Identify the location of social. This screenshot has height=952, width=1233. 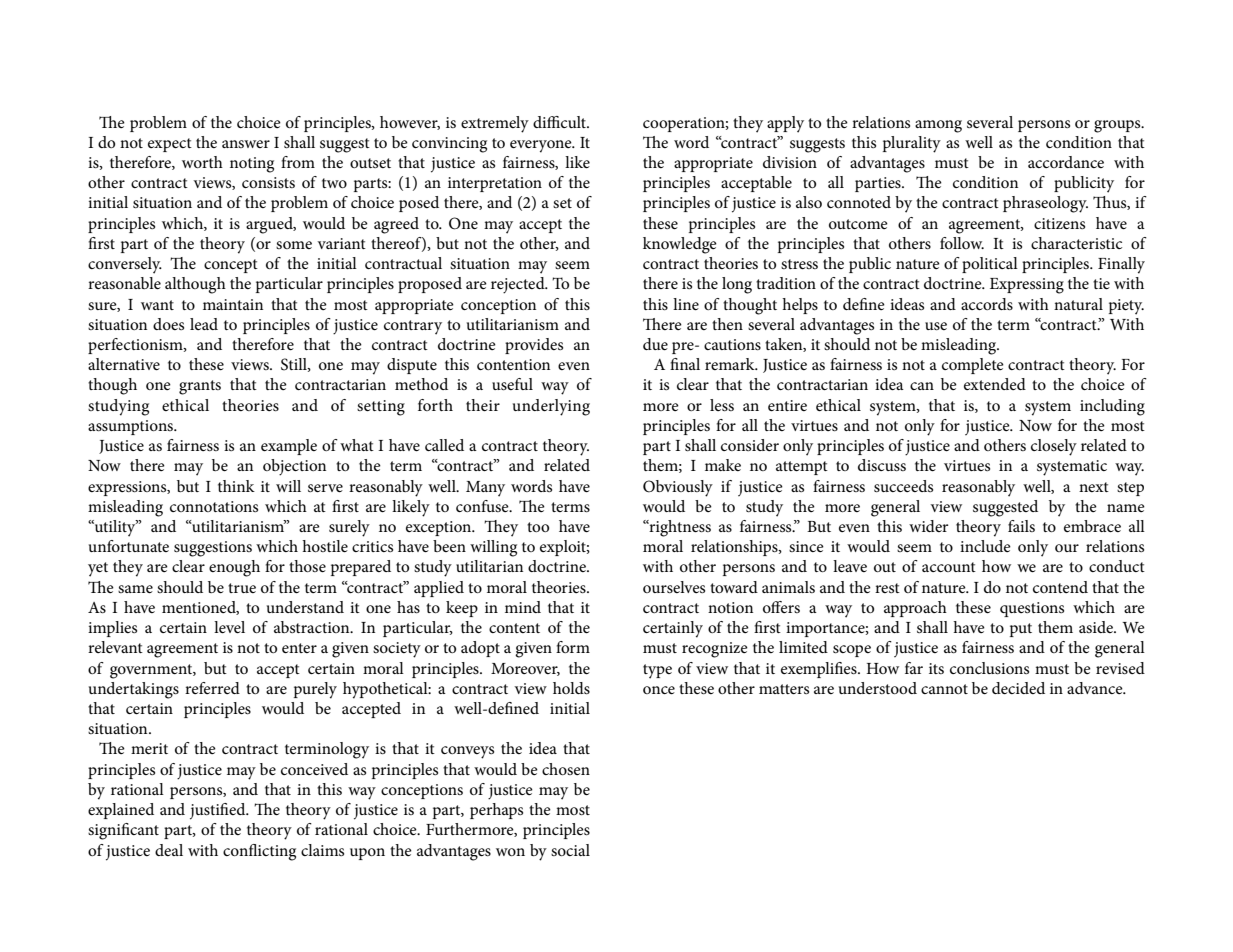
(570, 850).
